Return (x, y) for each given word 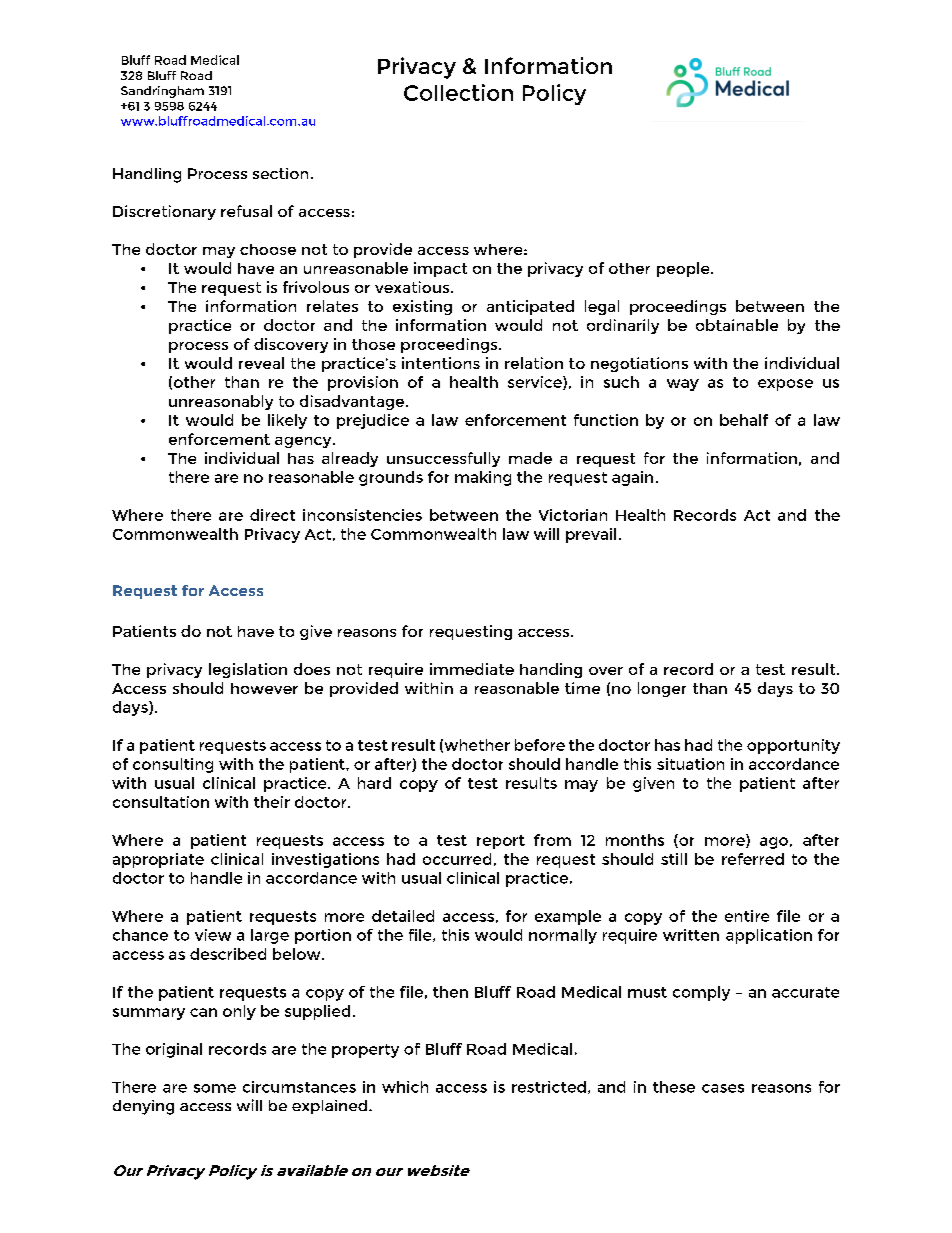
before (540, 745)
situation (690, 764)
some (215, 1088)
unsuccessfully (443, 459)
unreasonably (221, 402)
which (405, 1087)
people (684, 269)
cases (723, 1088)
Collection (458, 92)
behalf (744, 420)
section (280, 173)
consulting (173, 765)
